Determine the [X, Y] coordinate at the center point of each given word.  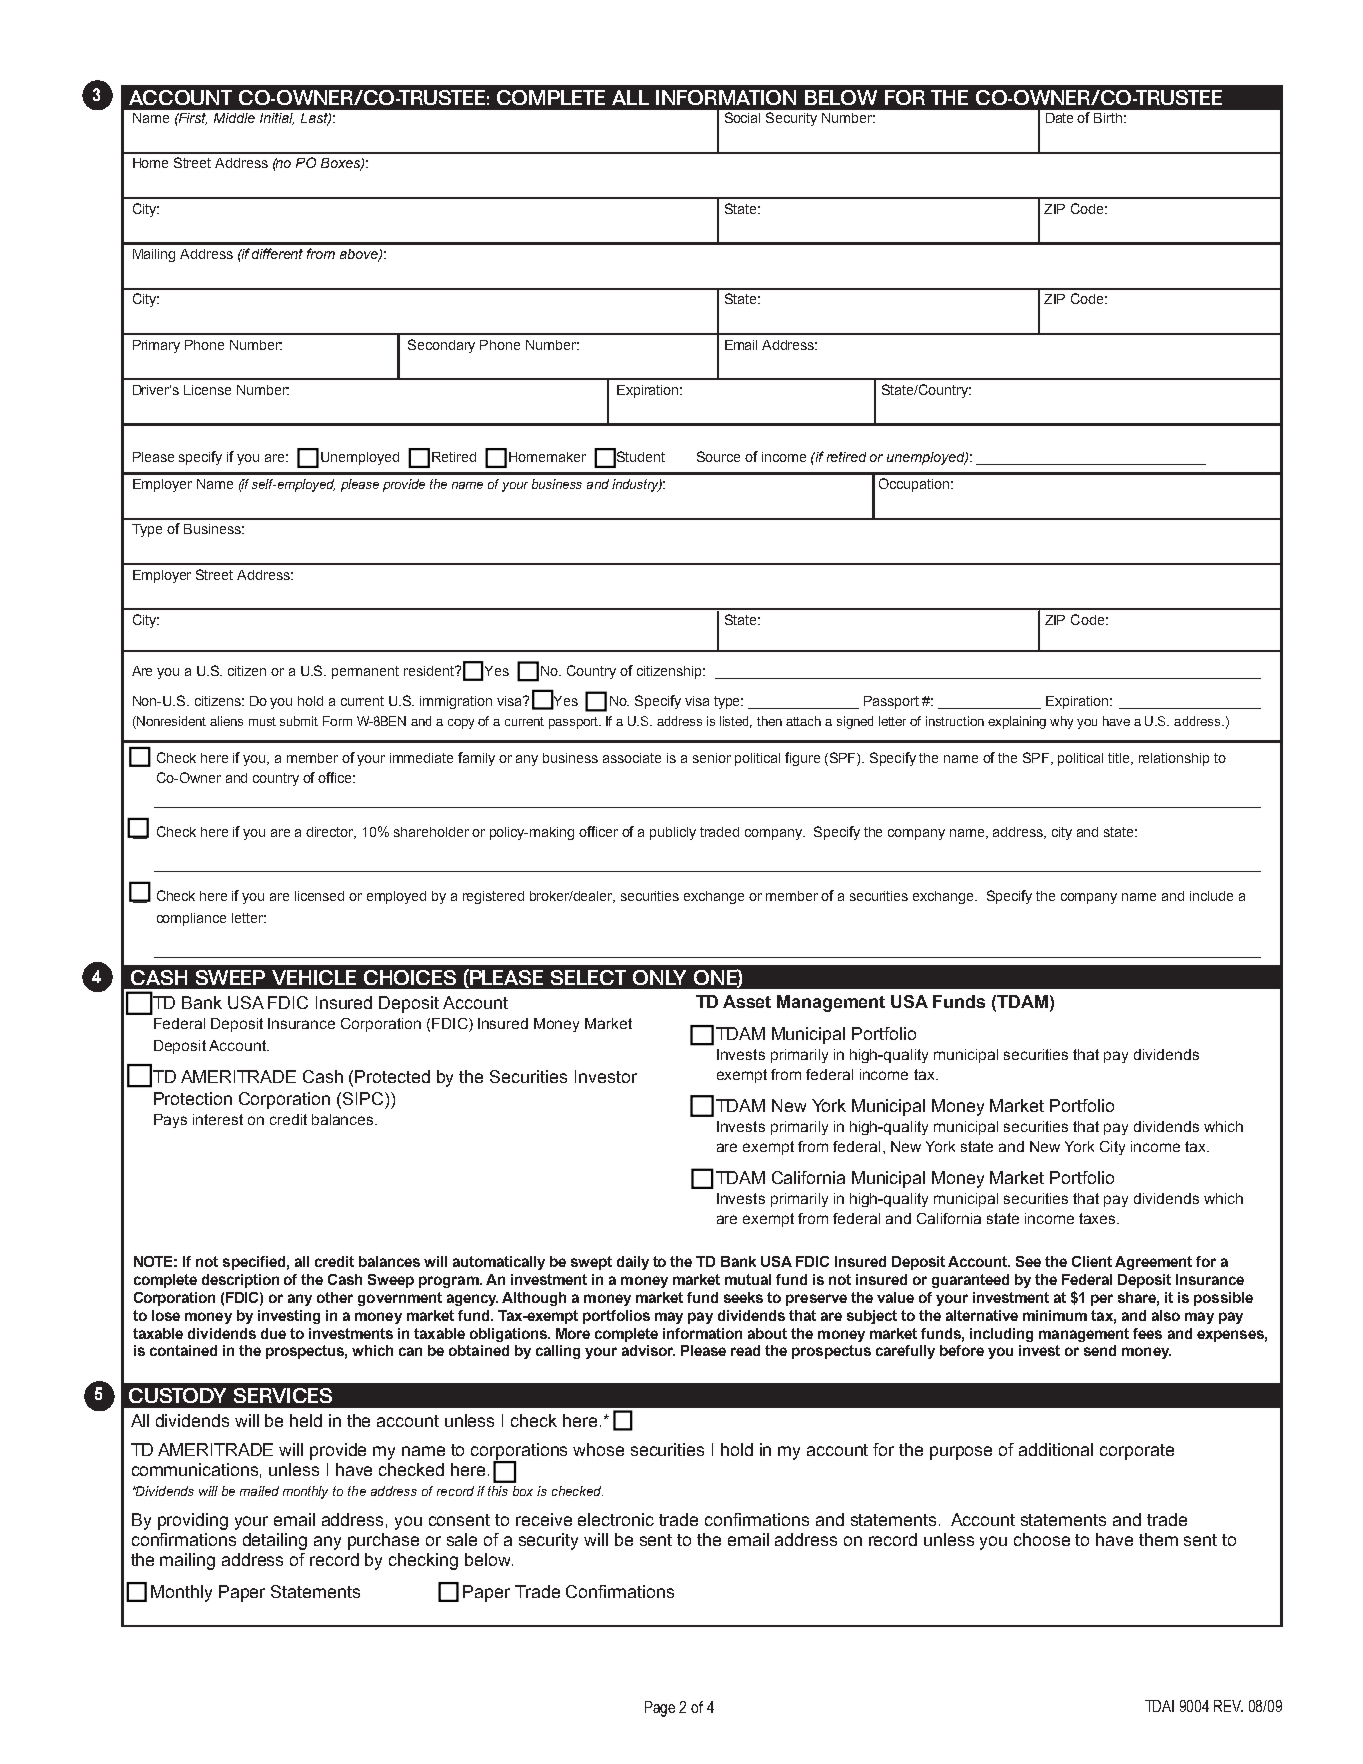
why [1061, 722]
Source [718, 456]
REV [1228, 1706]
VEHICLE [314, 977]
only [659, 977]
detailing [275, 1541]
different [277, 253]
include [1211, 896]
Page [660, 1709]
